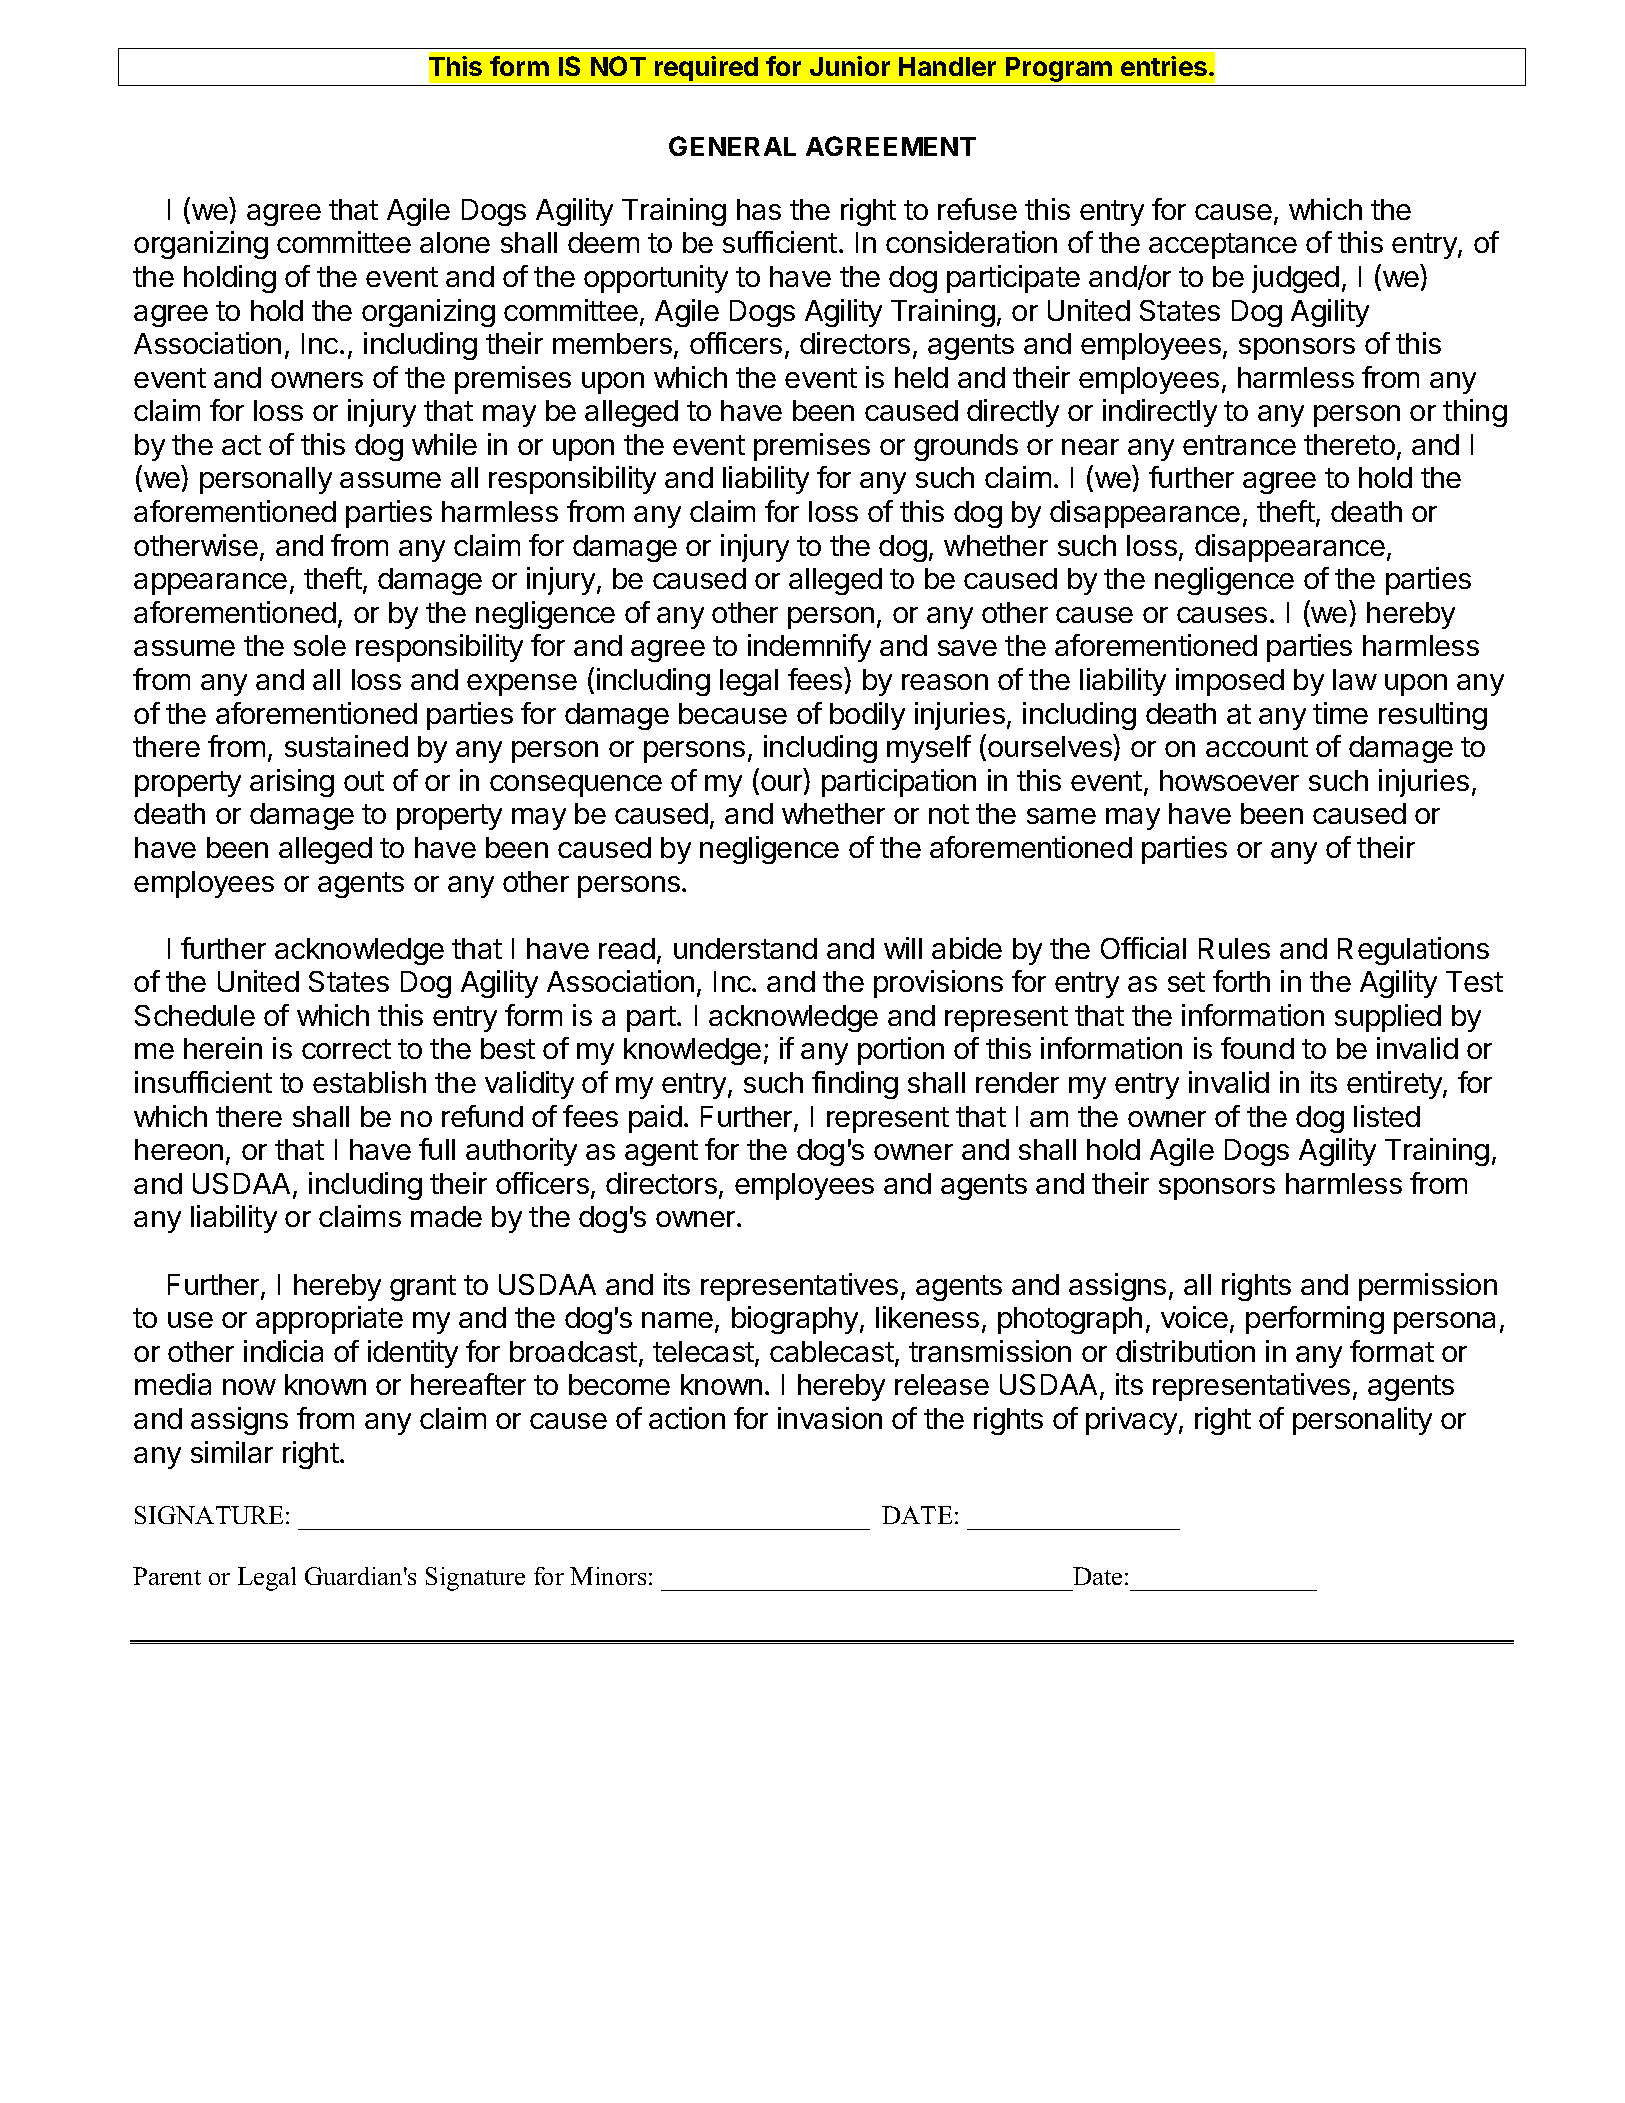 Image resolution: width=1625 pixels, height=2103 pixels. Describe the element at coordinates (232, 1452) in the screenshot. I see `similar` at that location.
